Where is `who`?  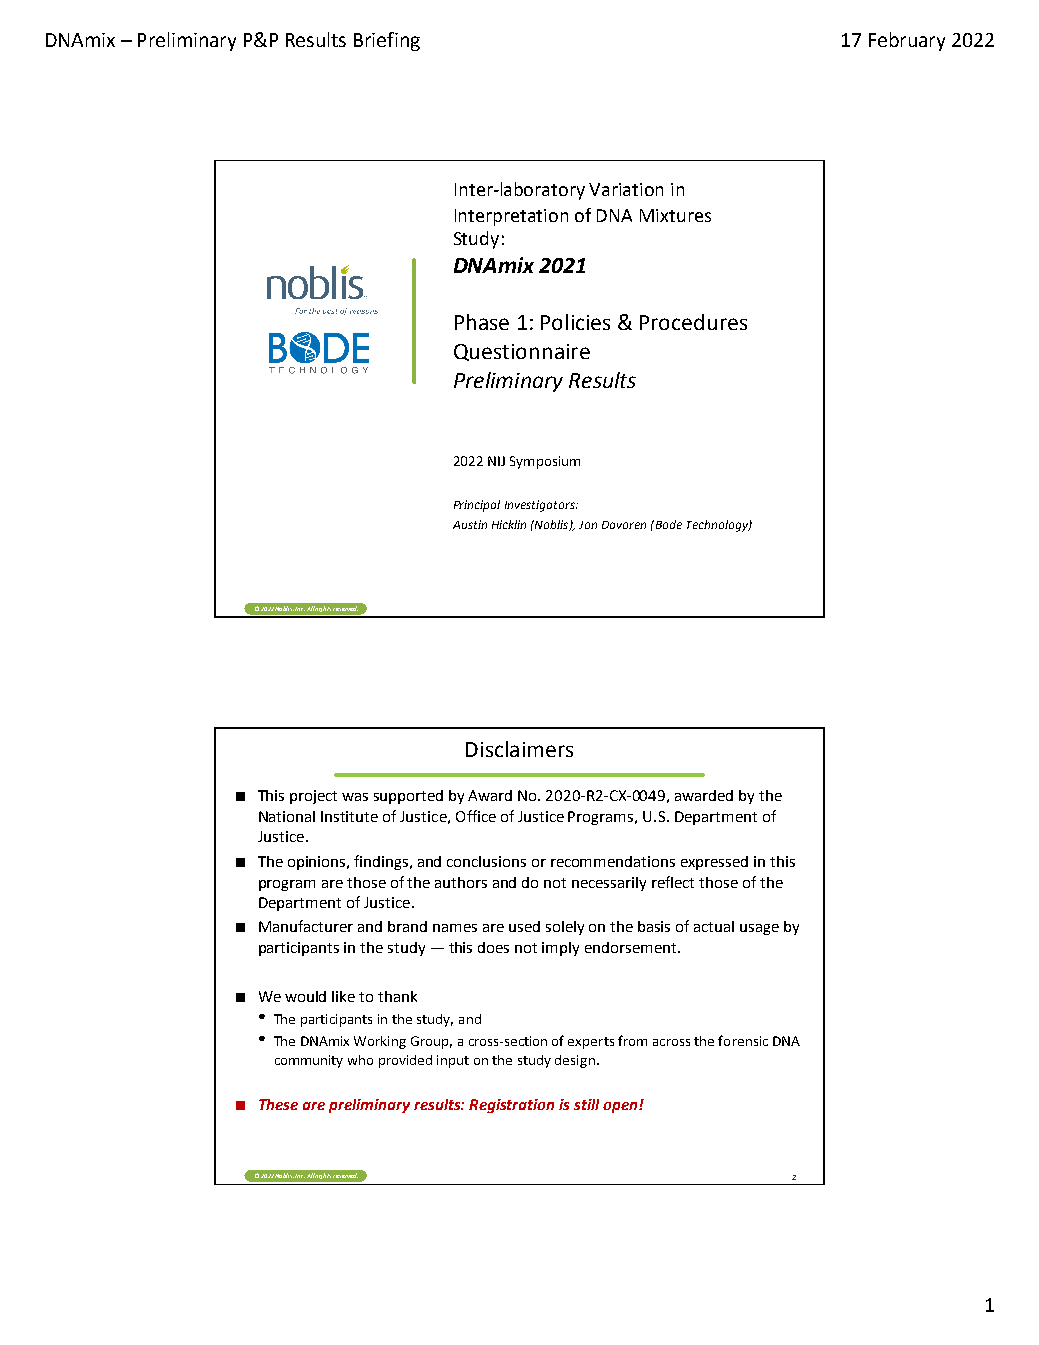
who is located at coordinates (360, 1060).
